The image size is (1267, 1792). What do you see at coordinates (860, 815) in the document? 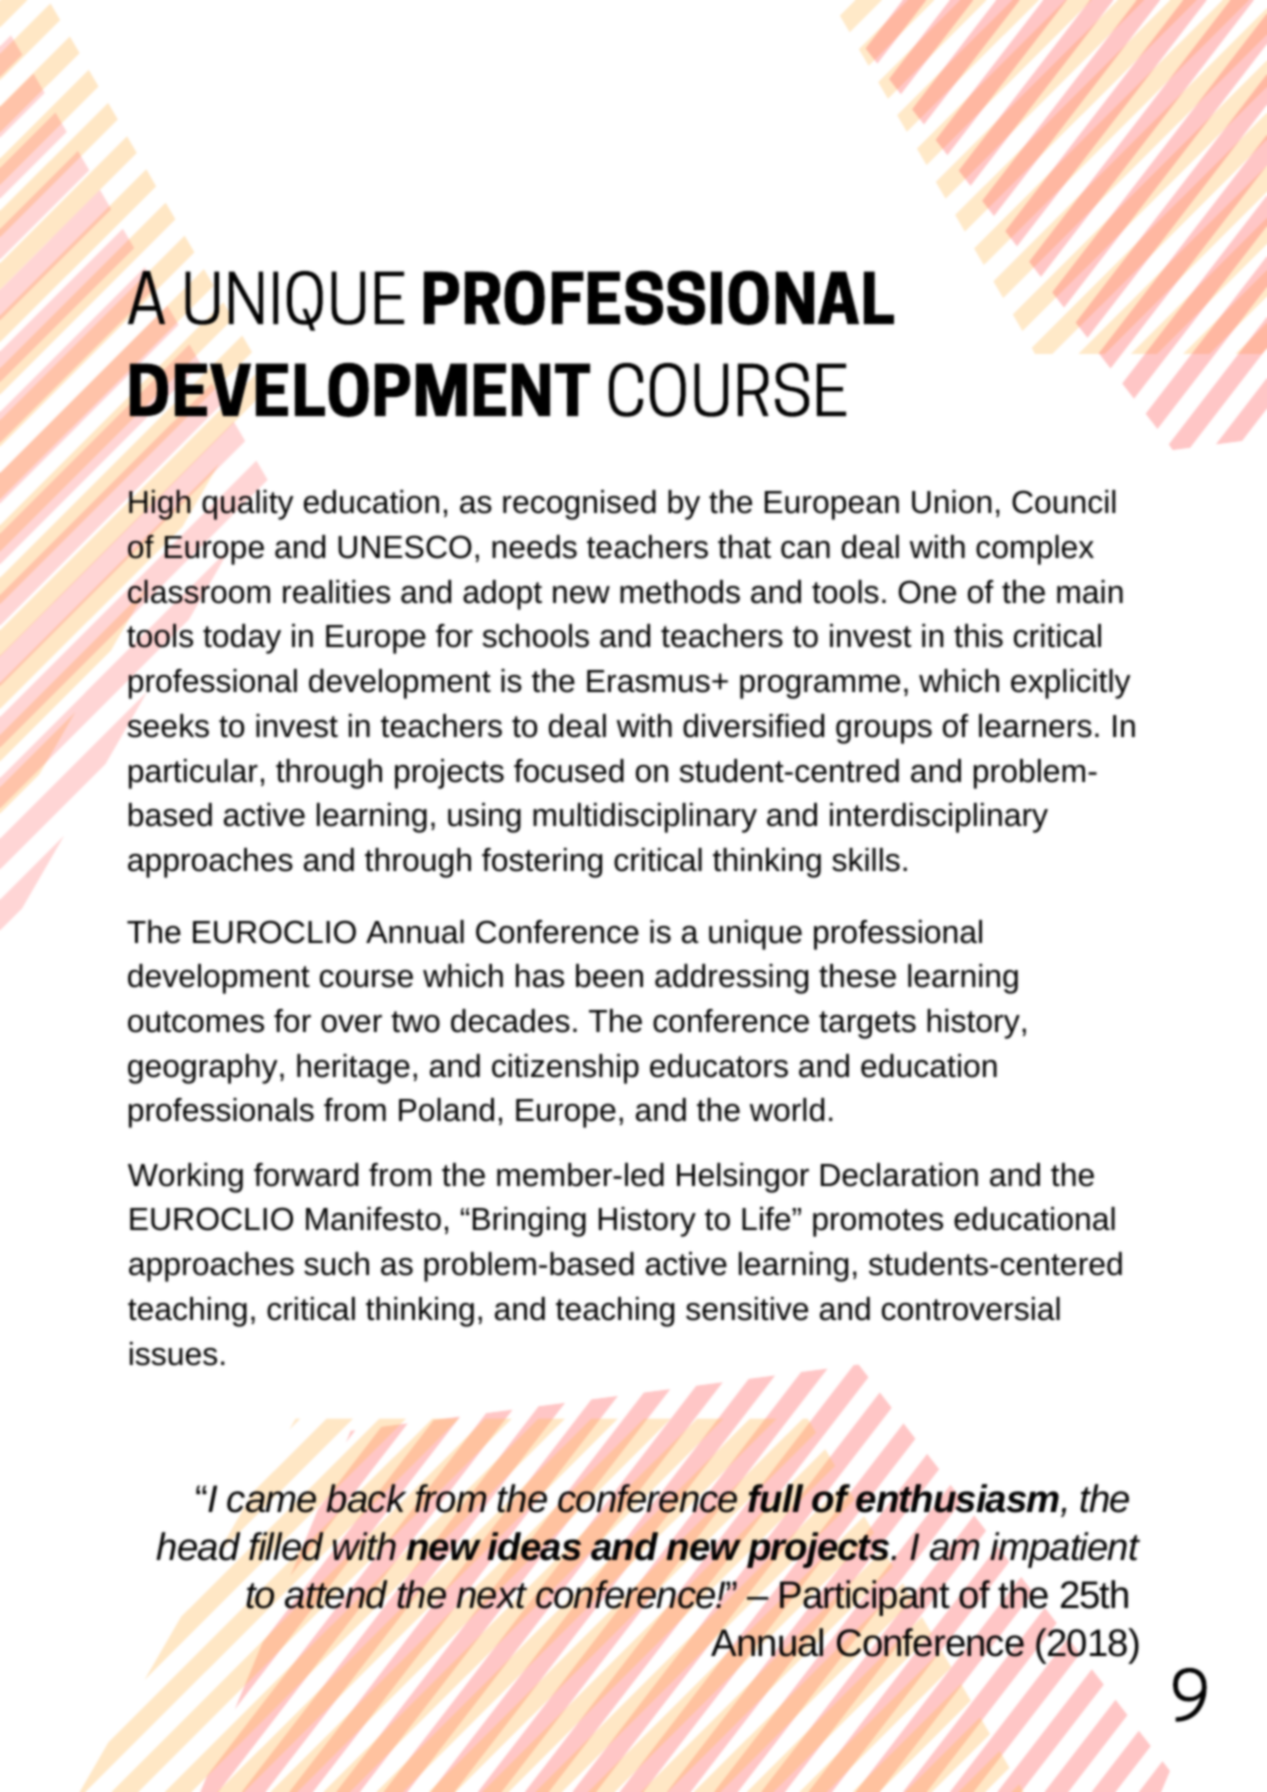
I see `inter` at bounding box center [860, 815].
